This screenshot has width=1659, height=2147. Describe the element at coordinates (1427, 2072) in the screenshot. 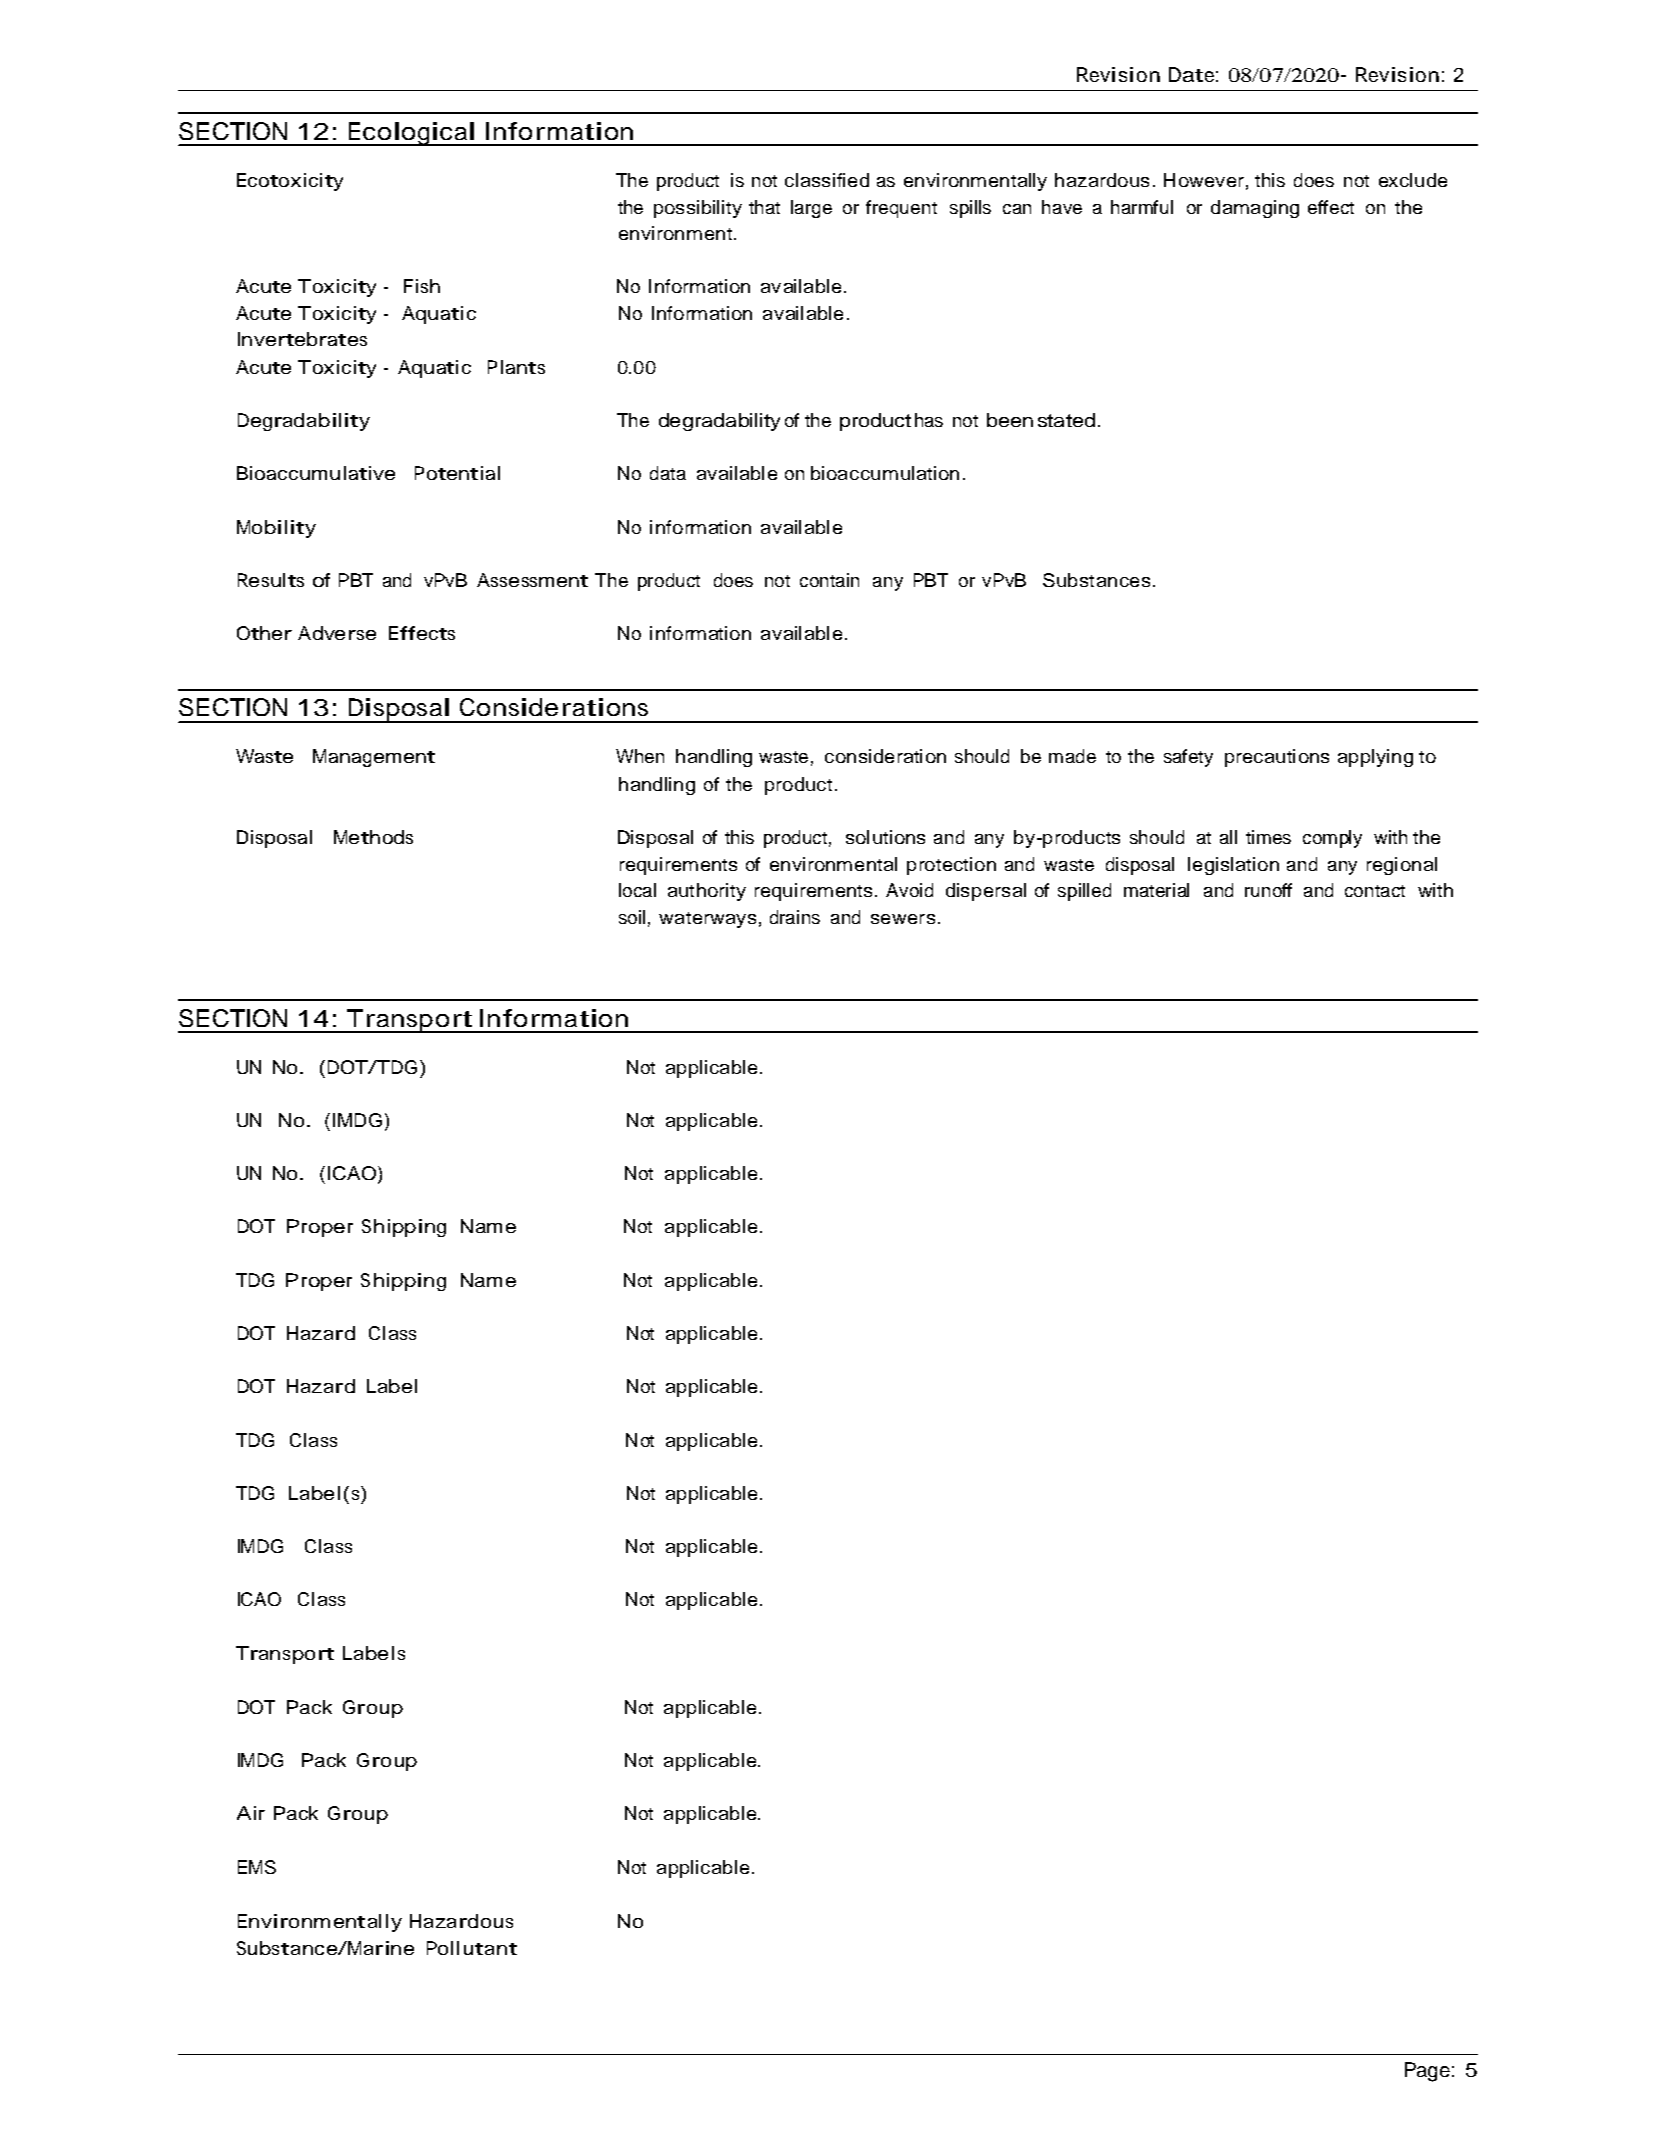

I see `Page` at that location.
